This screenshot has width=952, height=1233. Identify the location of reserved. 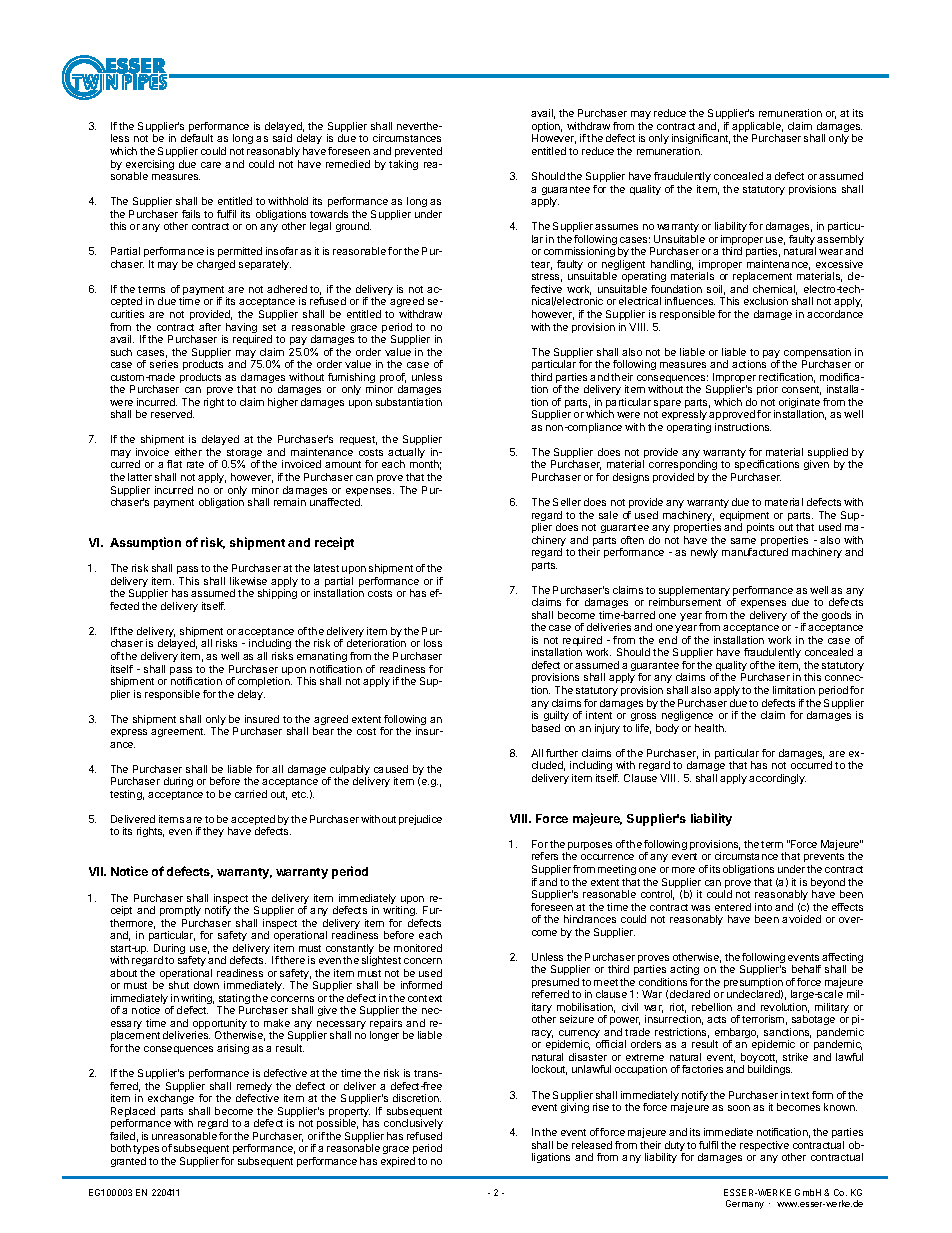
(172, 414).
